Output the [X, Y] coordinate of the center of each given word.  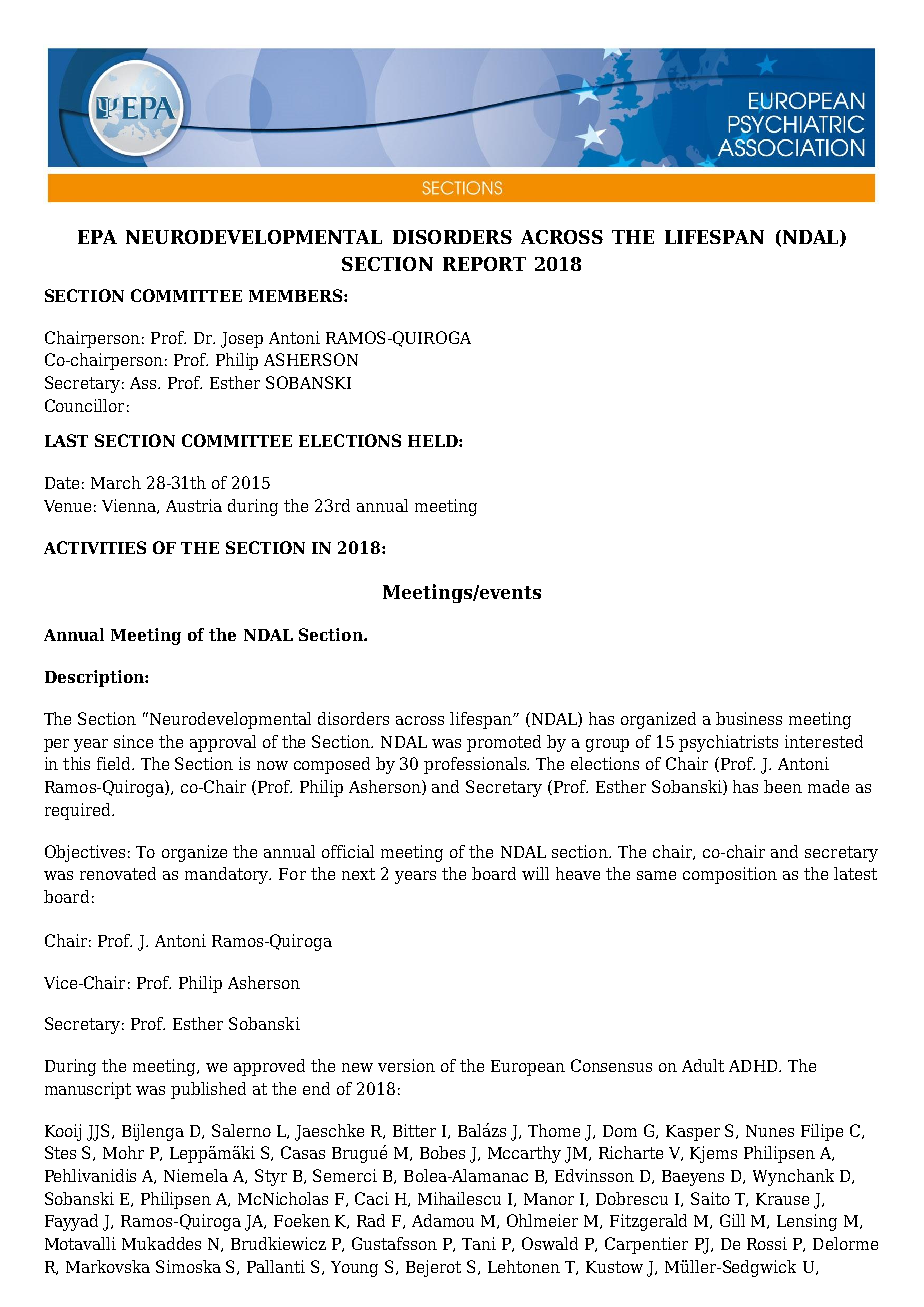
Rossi [767, 1243]
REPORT [484, 264]
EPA [97, 237]
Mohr [123, 1152]
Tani [479, 1243]
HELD [434, 441]
